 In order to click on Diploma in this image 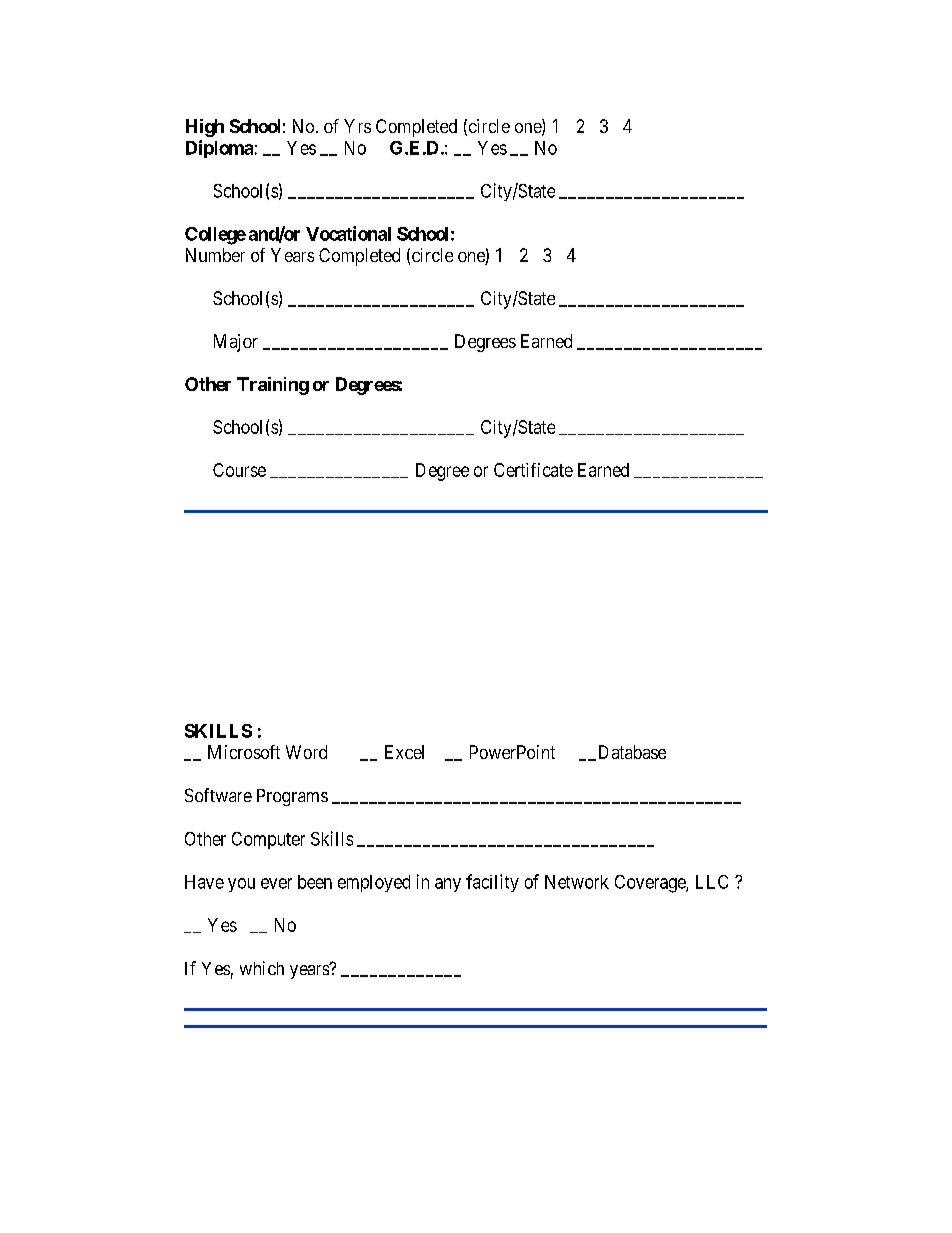, I will do `click(219, 149)`.
